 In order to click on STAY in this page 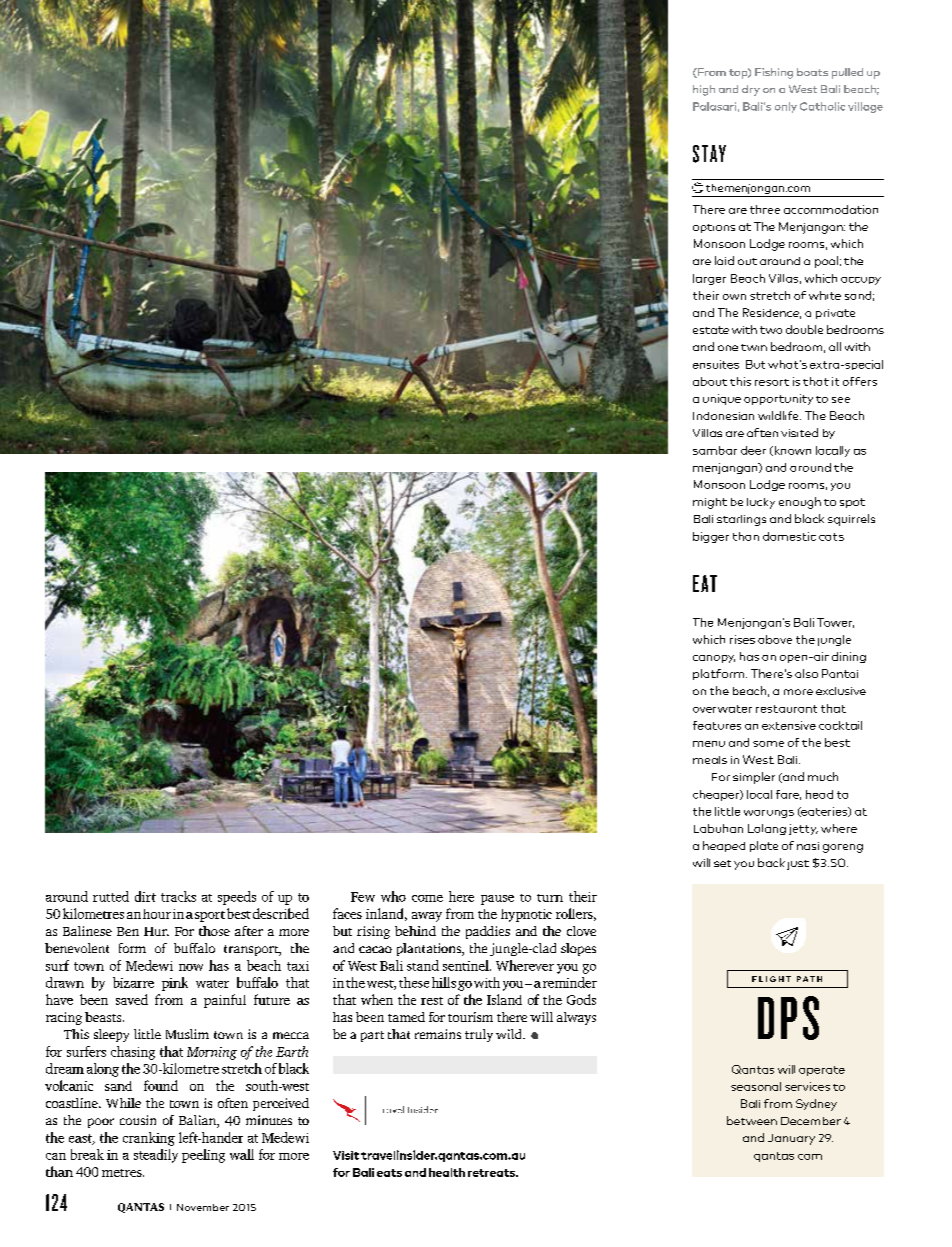, I will do `click(709, 154)`.
